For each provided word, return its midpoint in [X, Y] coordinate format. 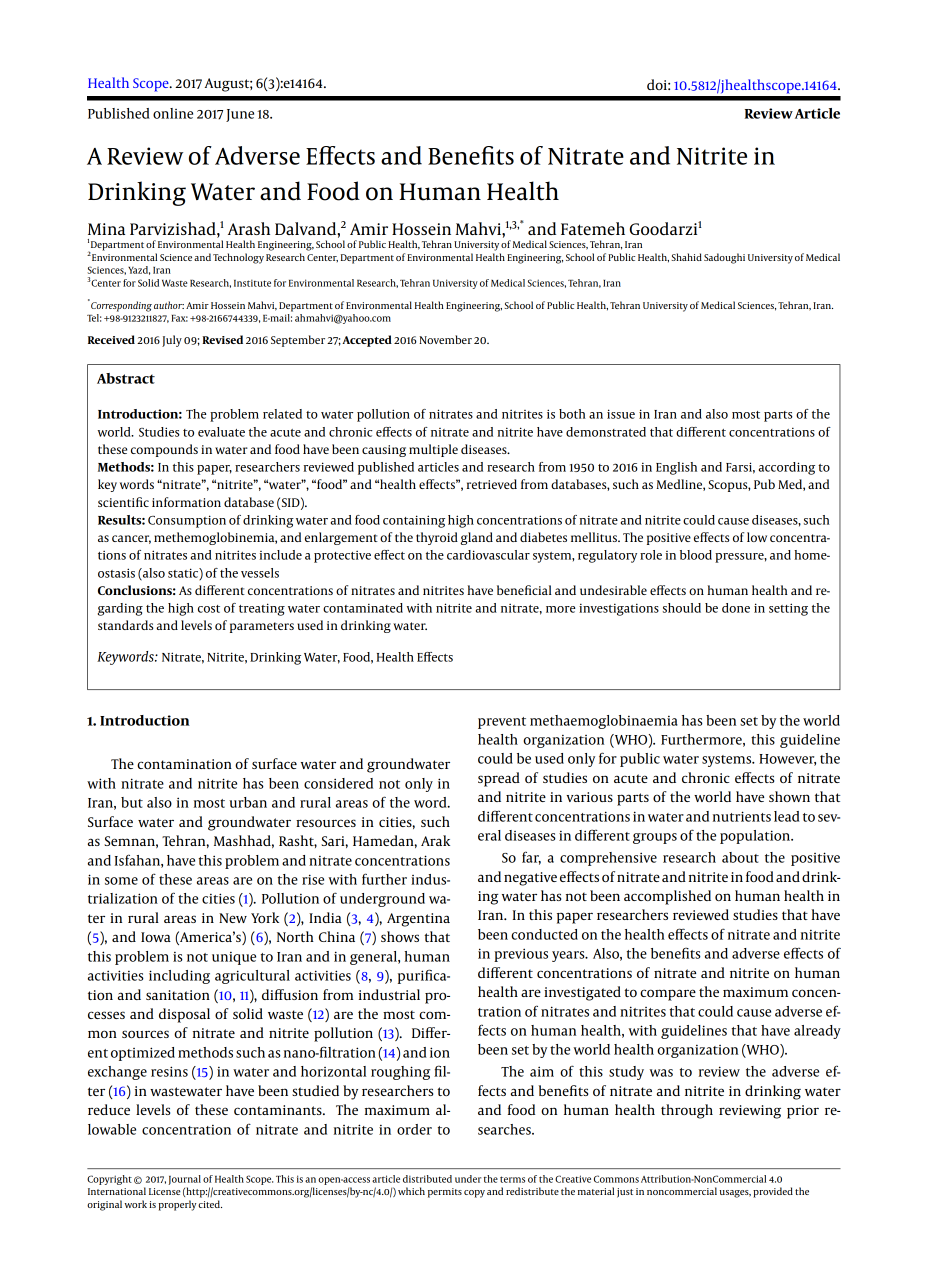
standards [125, 625]
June [240, 115]
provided [773, 1192]
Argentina [418, 920]
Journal [184, 1180]
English [676, 468]
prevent [502, 723]
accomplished [667, 897]
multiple [433, 450]
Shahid [686, 257]
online [173, 113]
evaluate [221, 432]
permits [445, 1193]
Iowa [156, 937]
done [736, 608]
